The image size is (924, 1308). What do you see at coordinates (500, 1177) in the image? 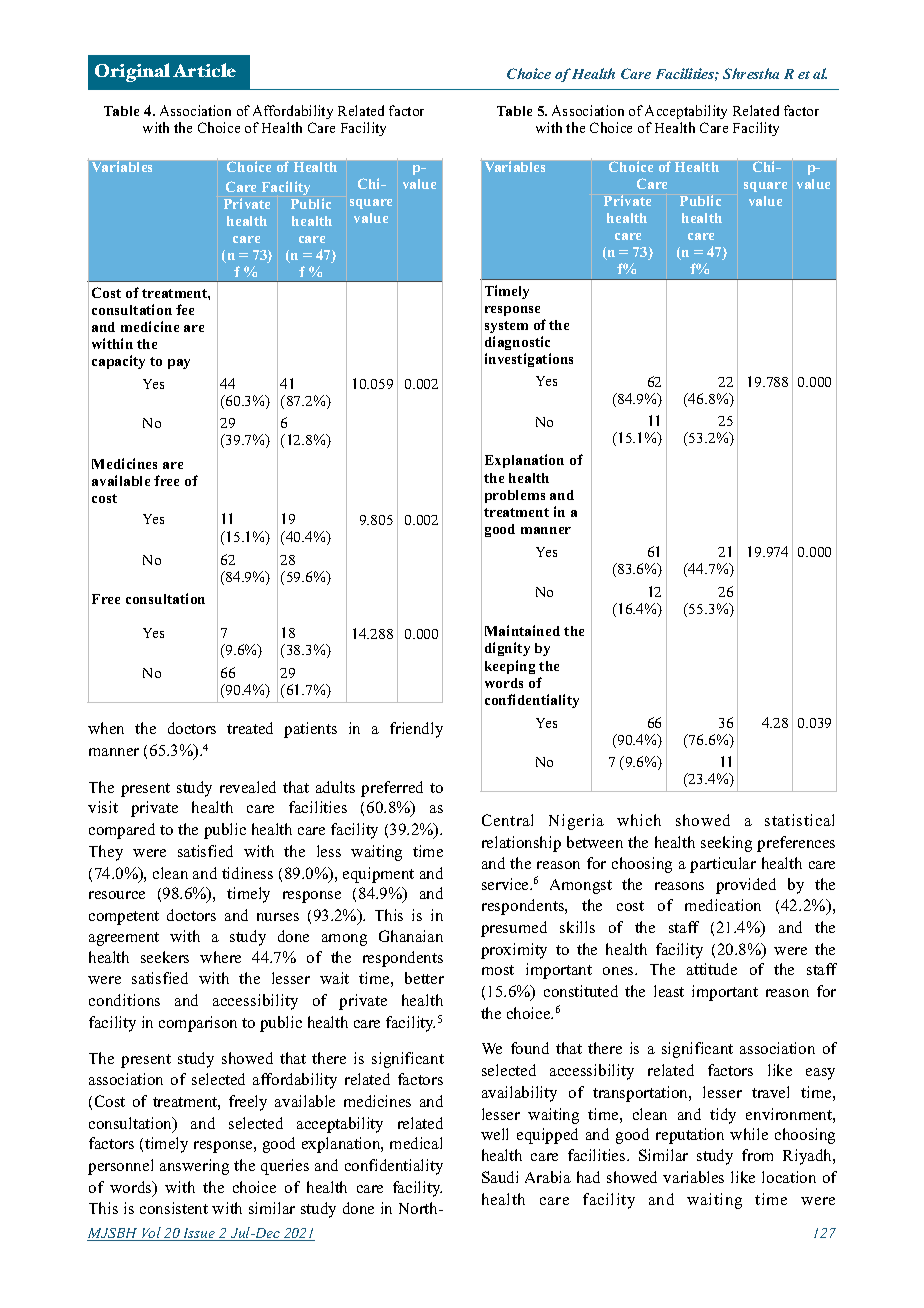
I see `Saudi` at bounding box center [500, 1177].
